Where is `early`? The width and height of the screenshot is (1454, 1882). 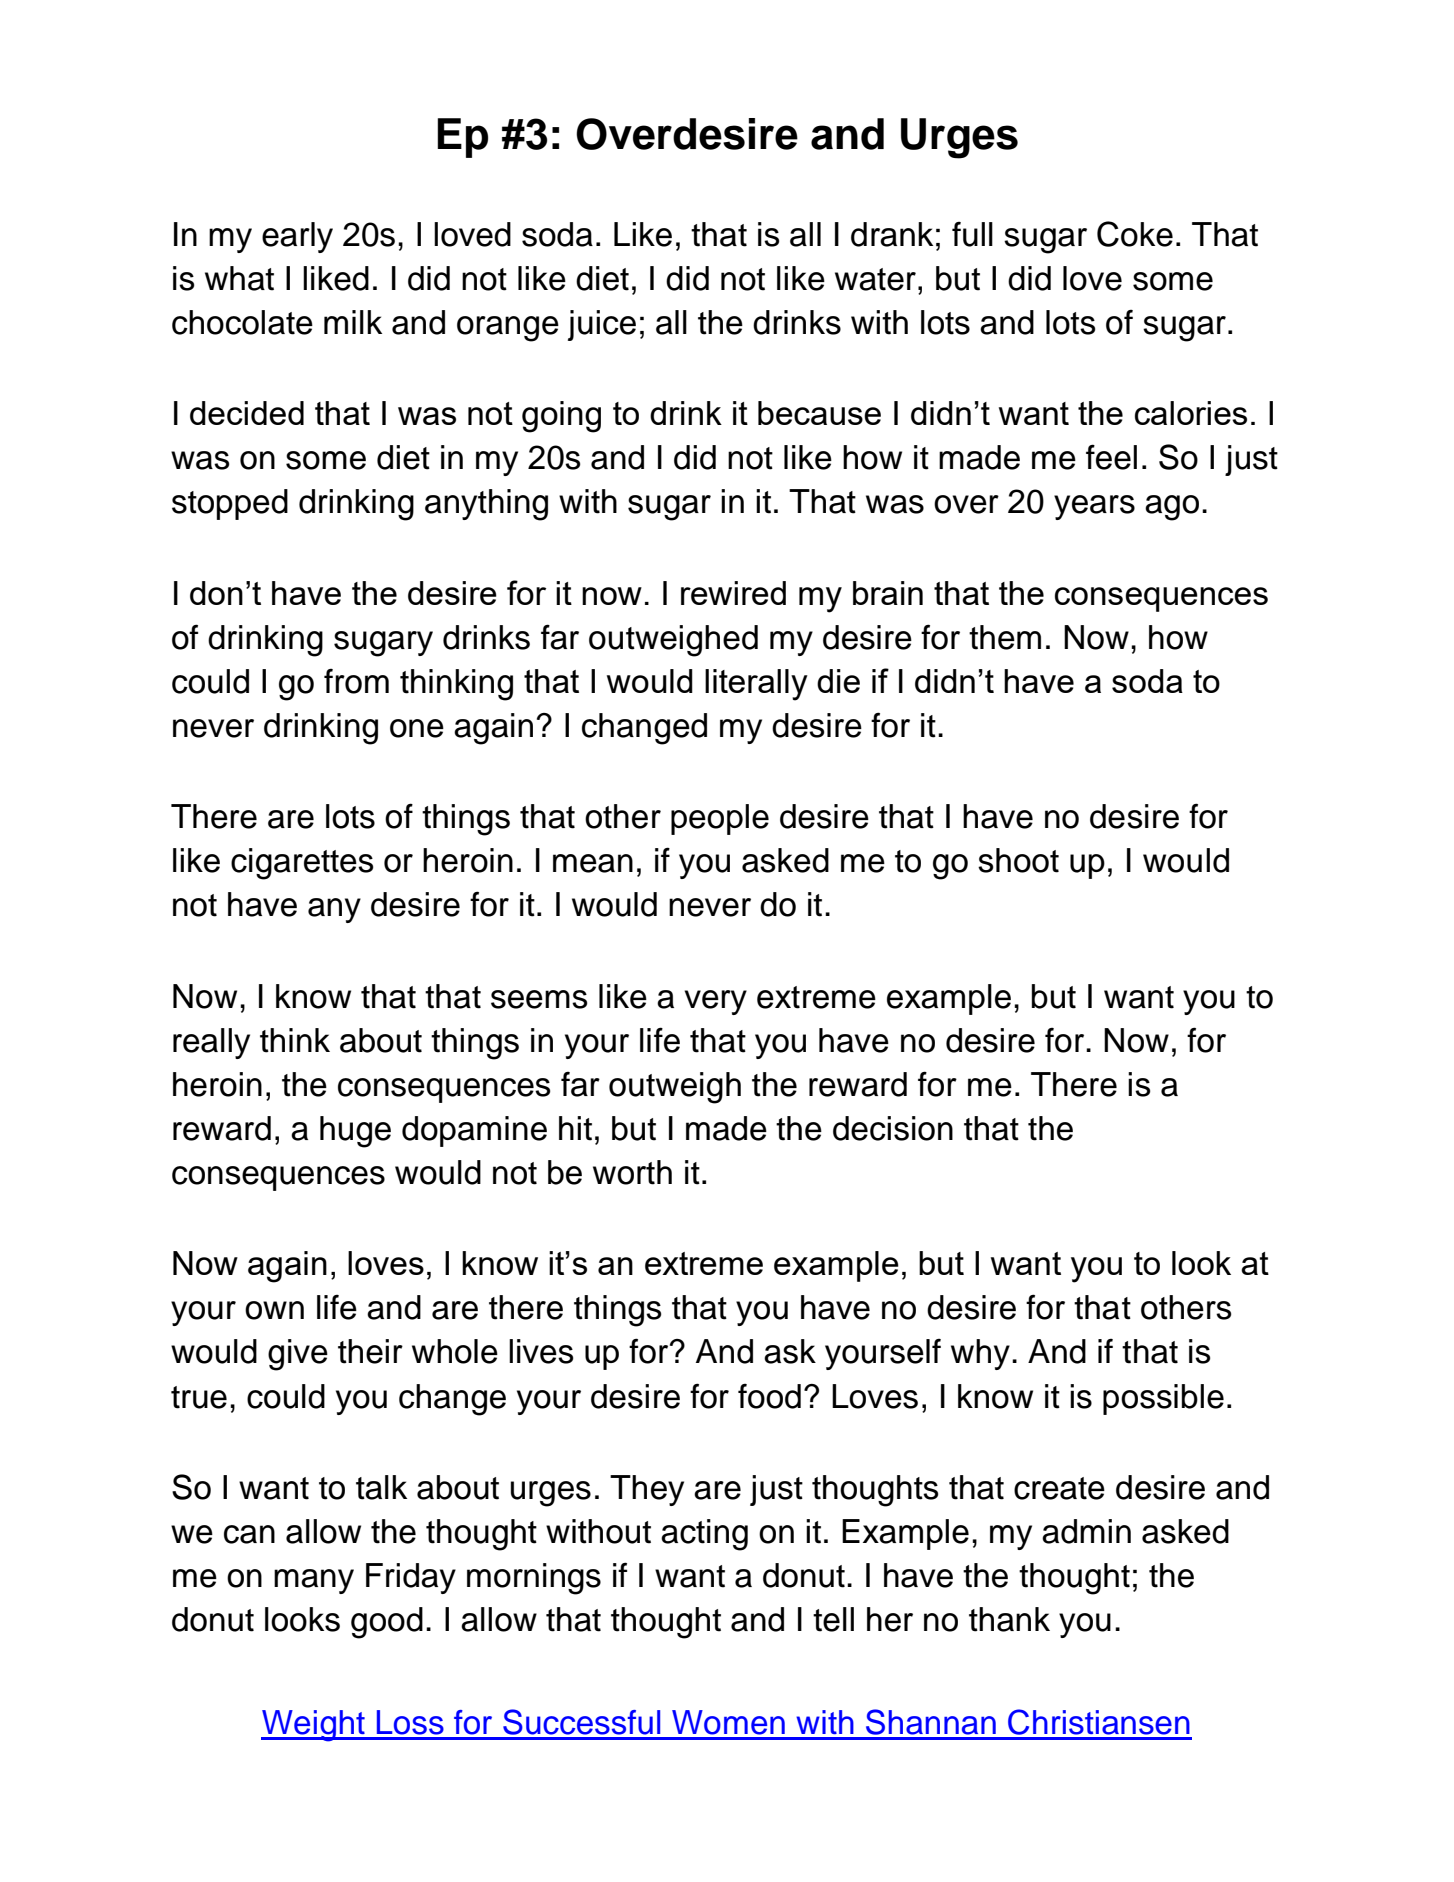 early is located at coordinates (297, 237).
